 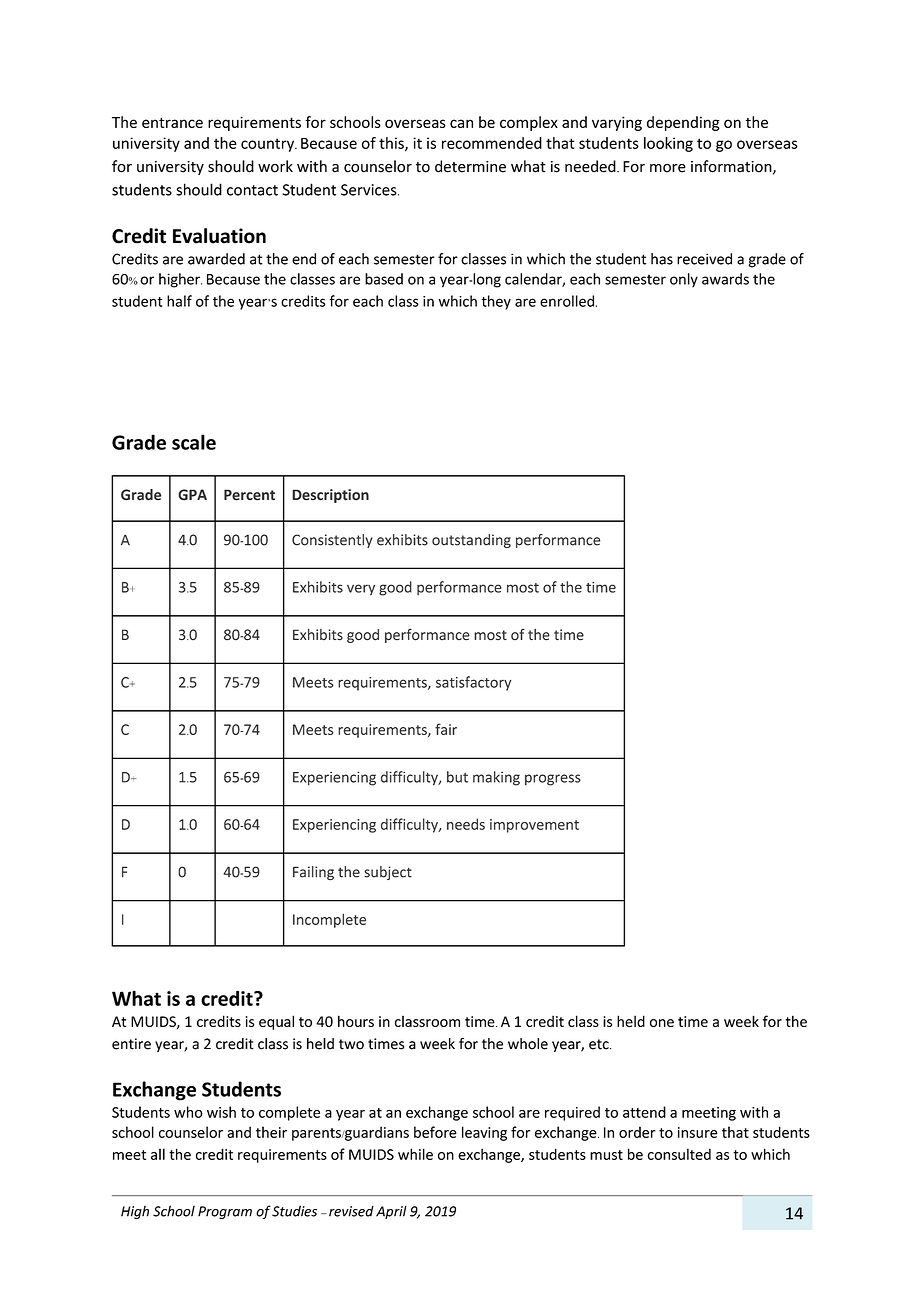 I want to click on looking, so click(x=668, y=144).
